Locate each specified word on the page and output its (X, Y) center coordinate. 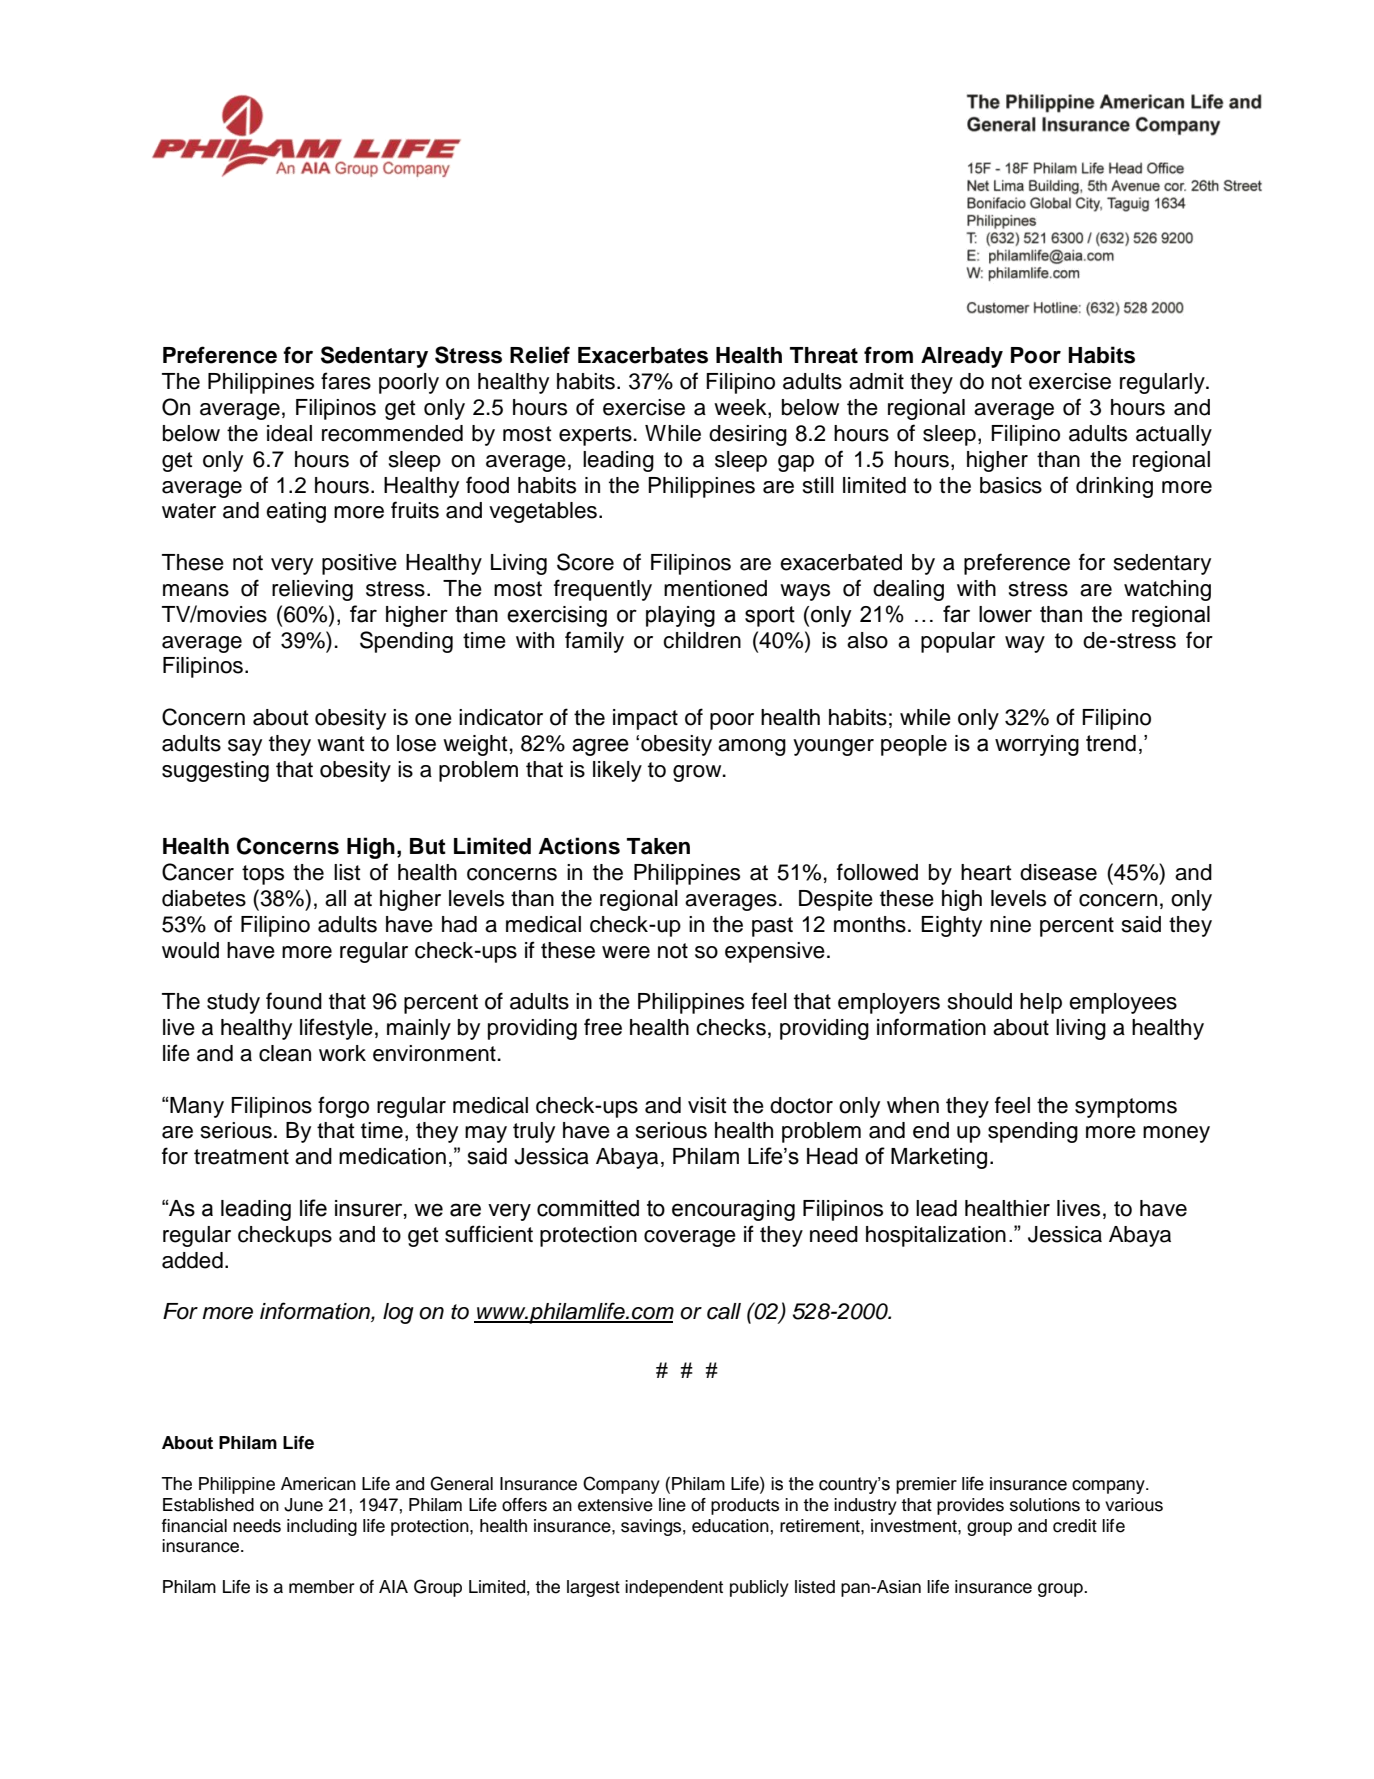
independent (674, 1588)
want (341, 744)
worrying (1037, 745)
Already (962, 357)
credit (1075, 1526)
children (702, 640)
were (626, 952)
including (322, 1527)
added (192, 1260)
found (294, 1001)
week (741, 408)
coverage (690, 1238)
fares (346, 381)
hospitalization (936, 1236)
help (1041, 1003)
